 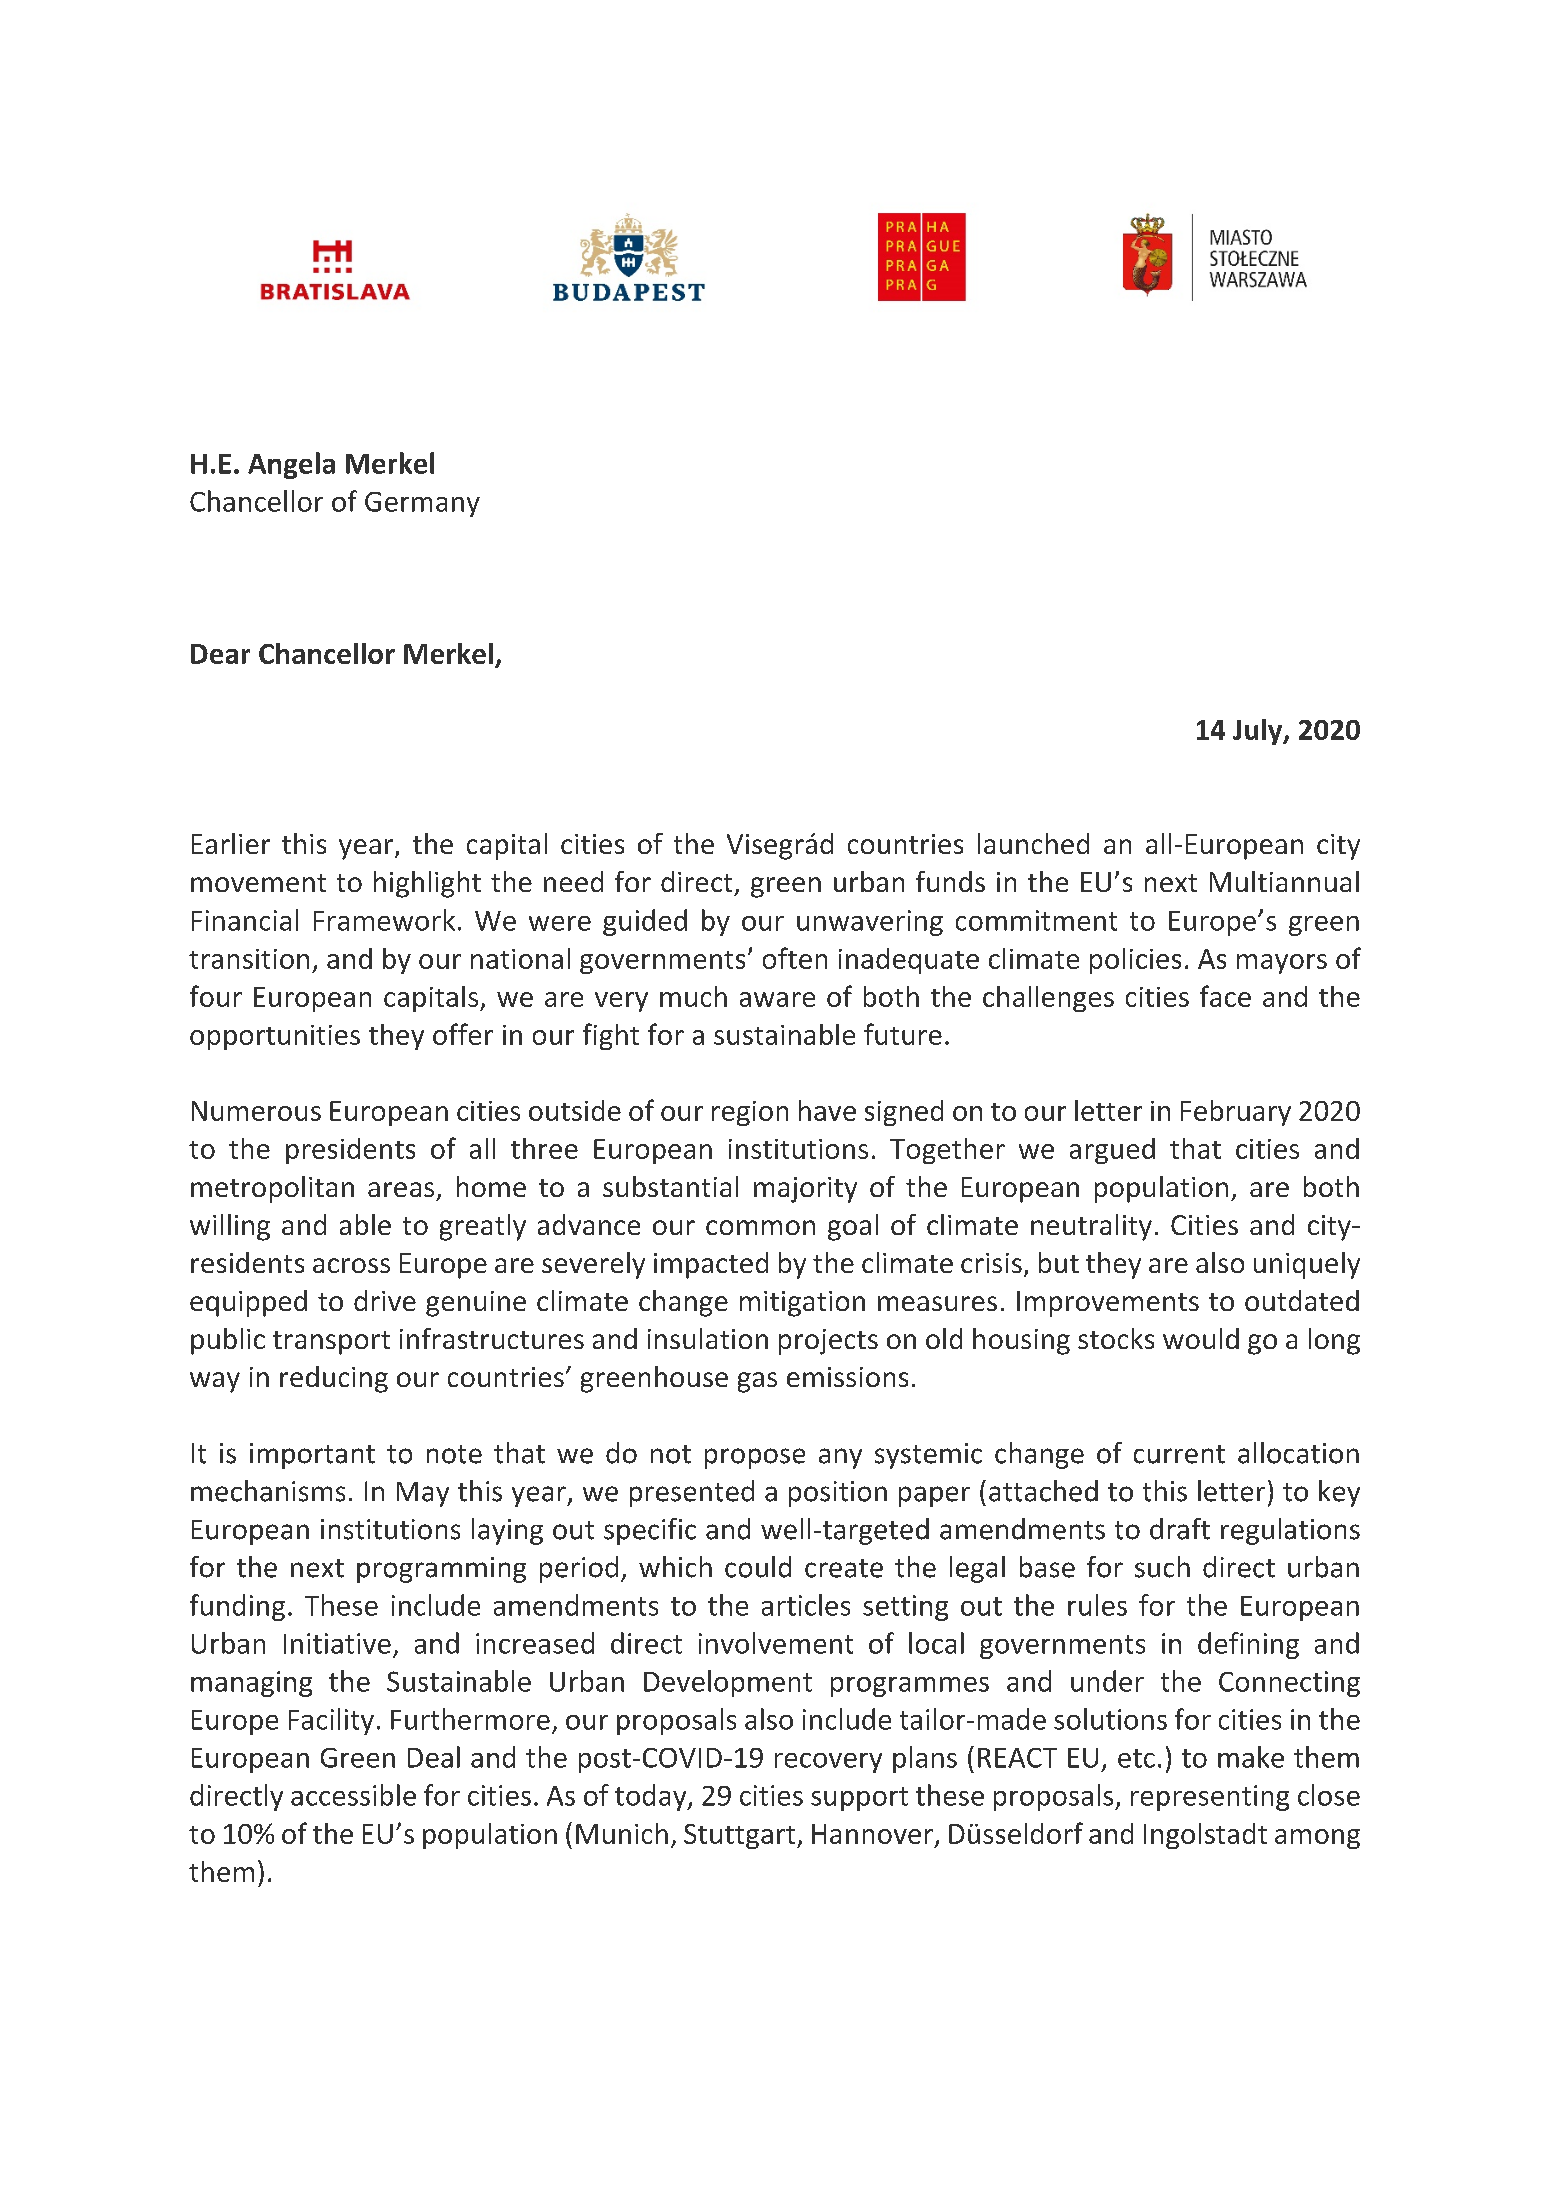 I want to click on Stuttgart, so click(x=741, y=1836).
